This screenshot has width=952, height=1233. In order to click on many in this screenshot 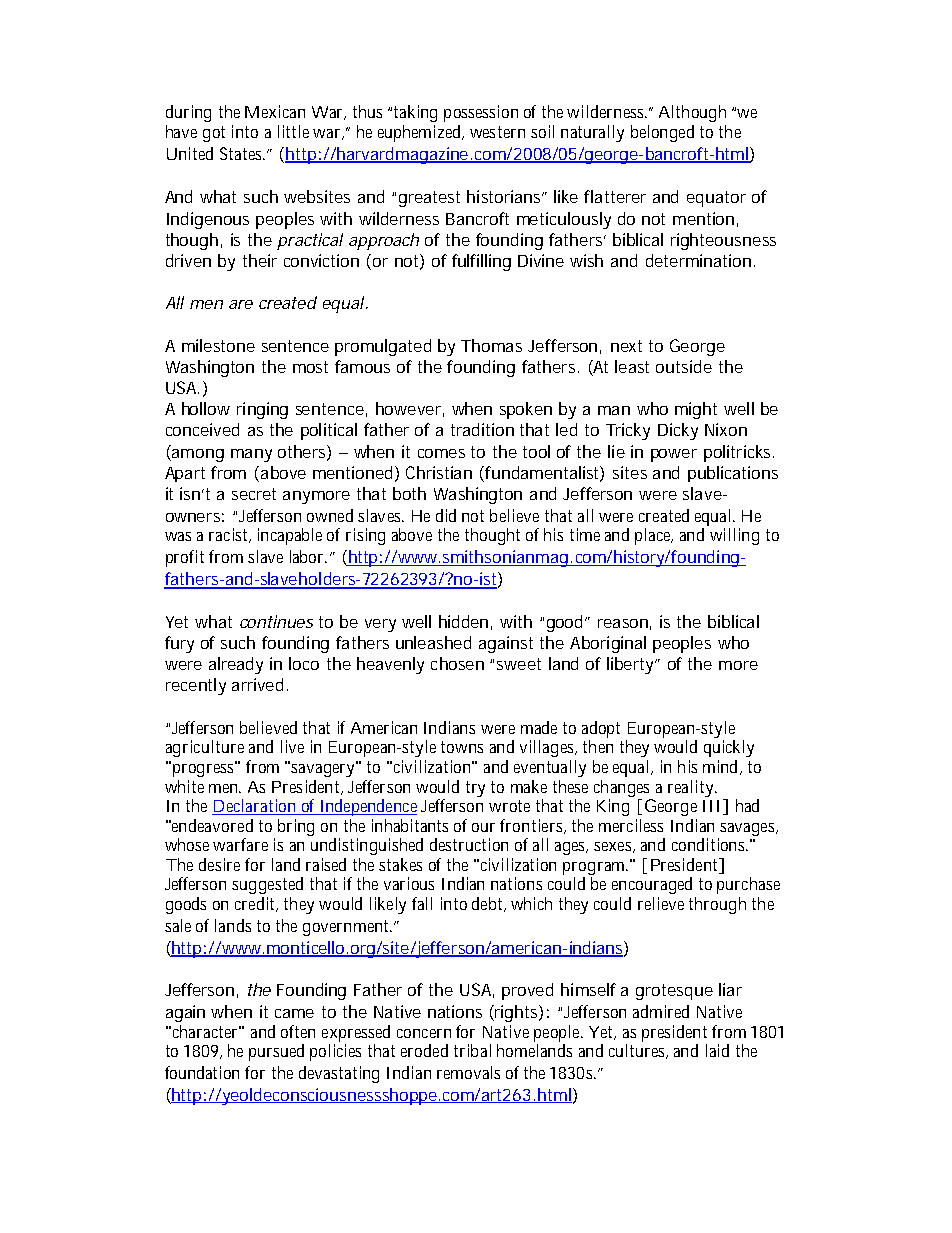, I will do `click(251, 455)`.
